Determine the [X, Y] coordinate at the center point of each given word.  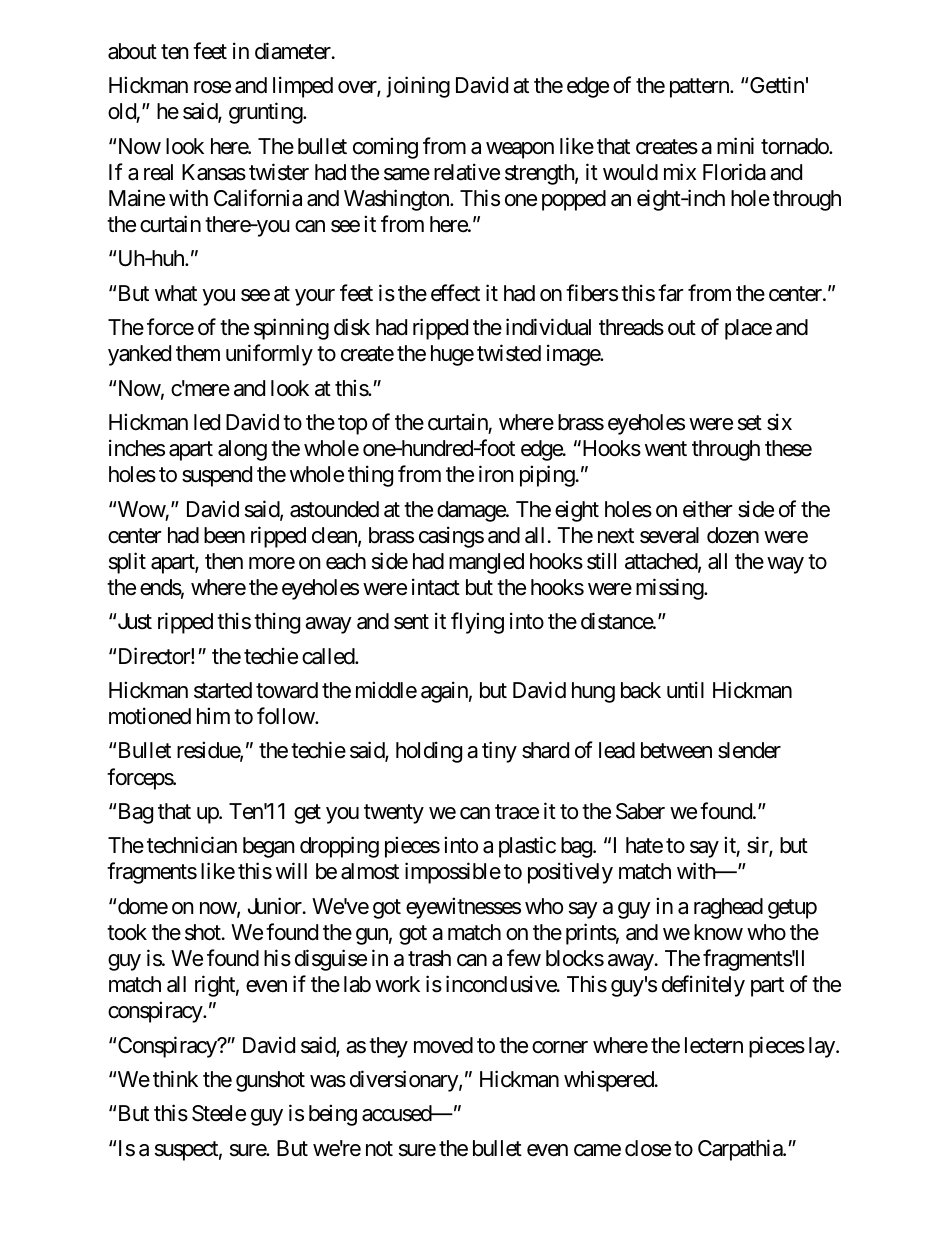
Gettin [777, 85]
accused [397, 1113]
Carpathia [741, 1150]
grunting [266, 113]
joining [418, 87]
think [175, 1078]
